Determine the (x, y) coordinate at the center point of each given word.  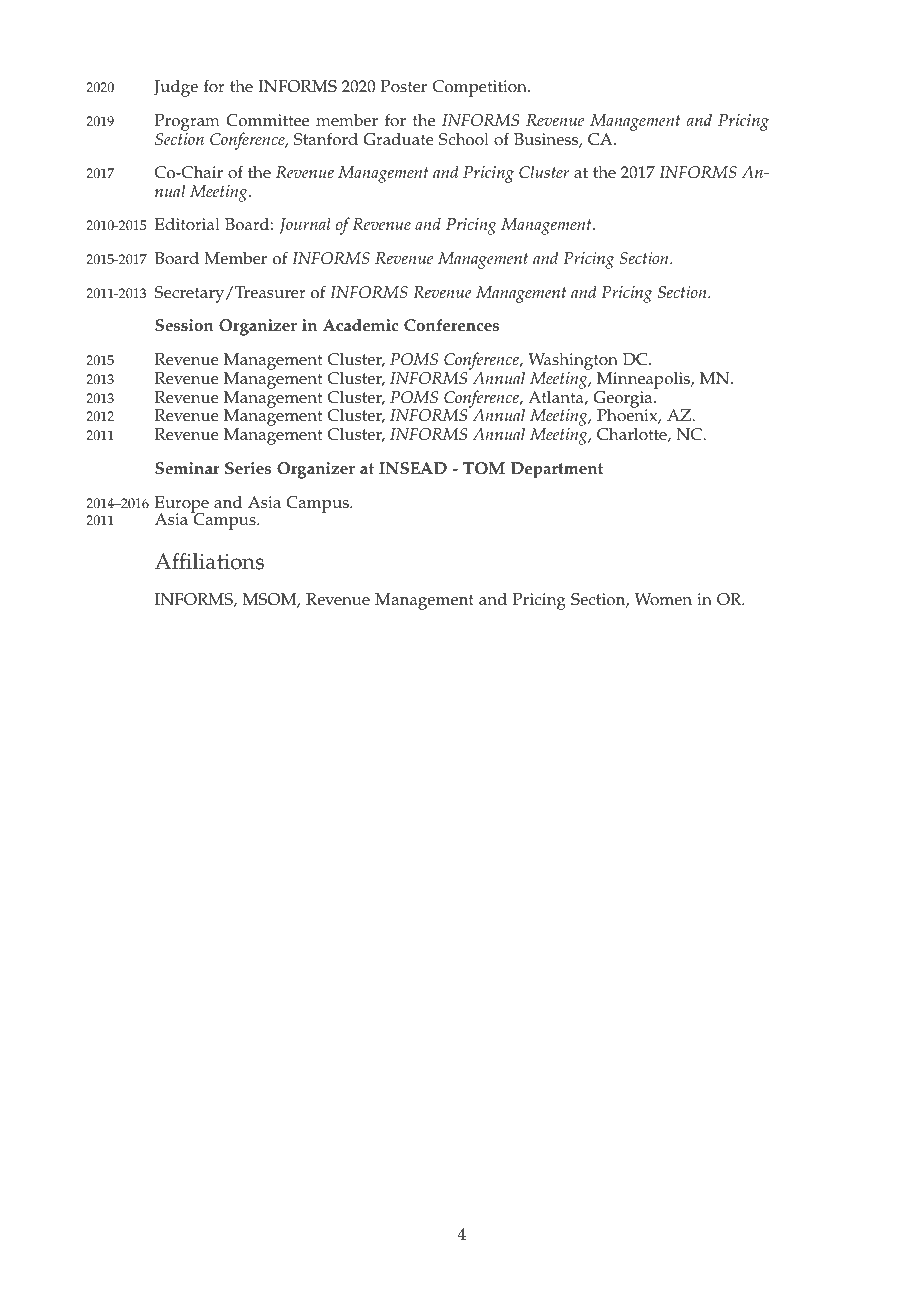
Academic (360, 325)
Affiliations (209, 561)
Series (248, 468)
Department (557, 470)
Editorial (187, 224)
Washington (573, 363)
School (464, 139)
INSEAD (413, 468)
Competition (481, 88)
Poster (404, 86)
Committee (267, 120)
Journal (305, 226)
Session (184, 325)
